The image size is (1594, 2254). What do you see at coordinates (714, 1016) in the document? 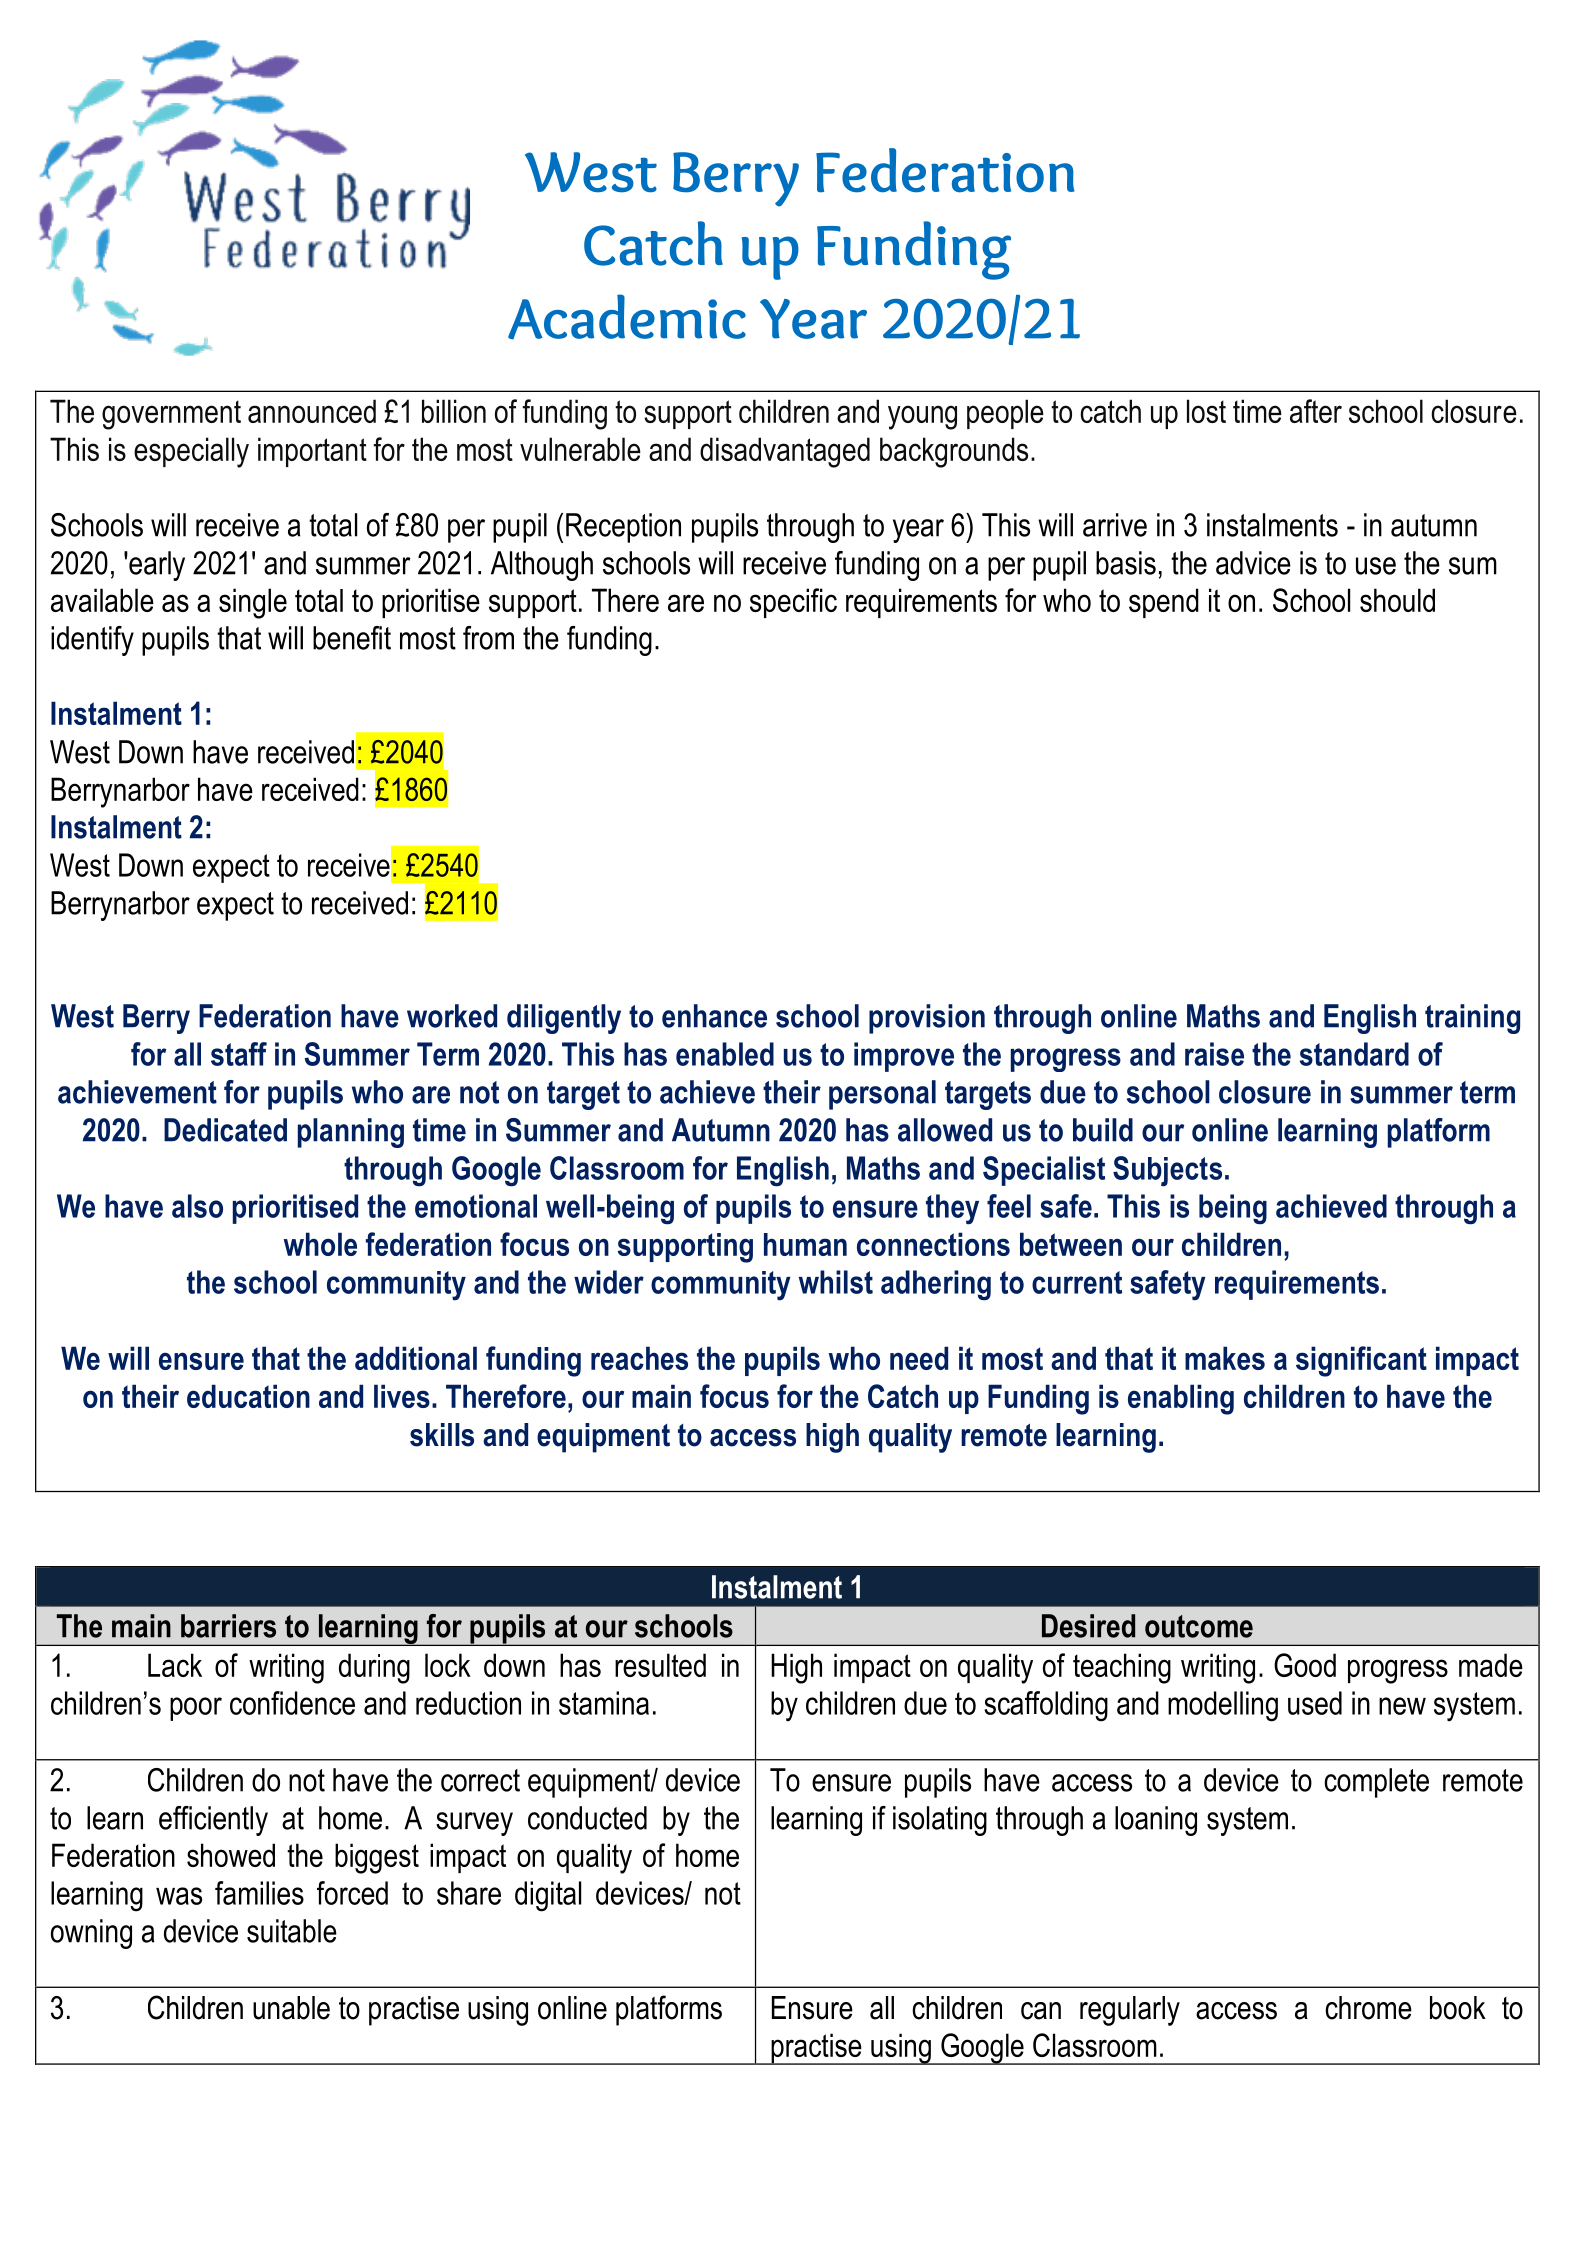
I see `enhance` at bounding box center [714, 1016].
